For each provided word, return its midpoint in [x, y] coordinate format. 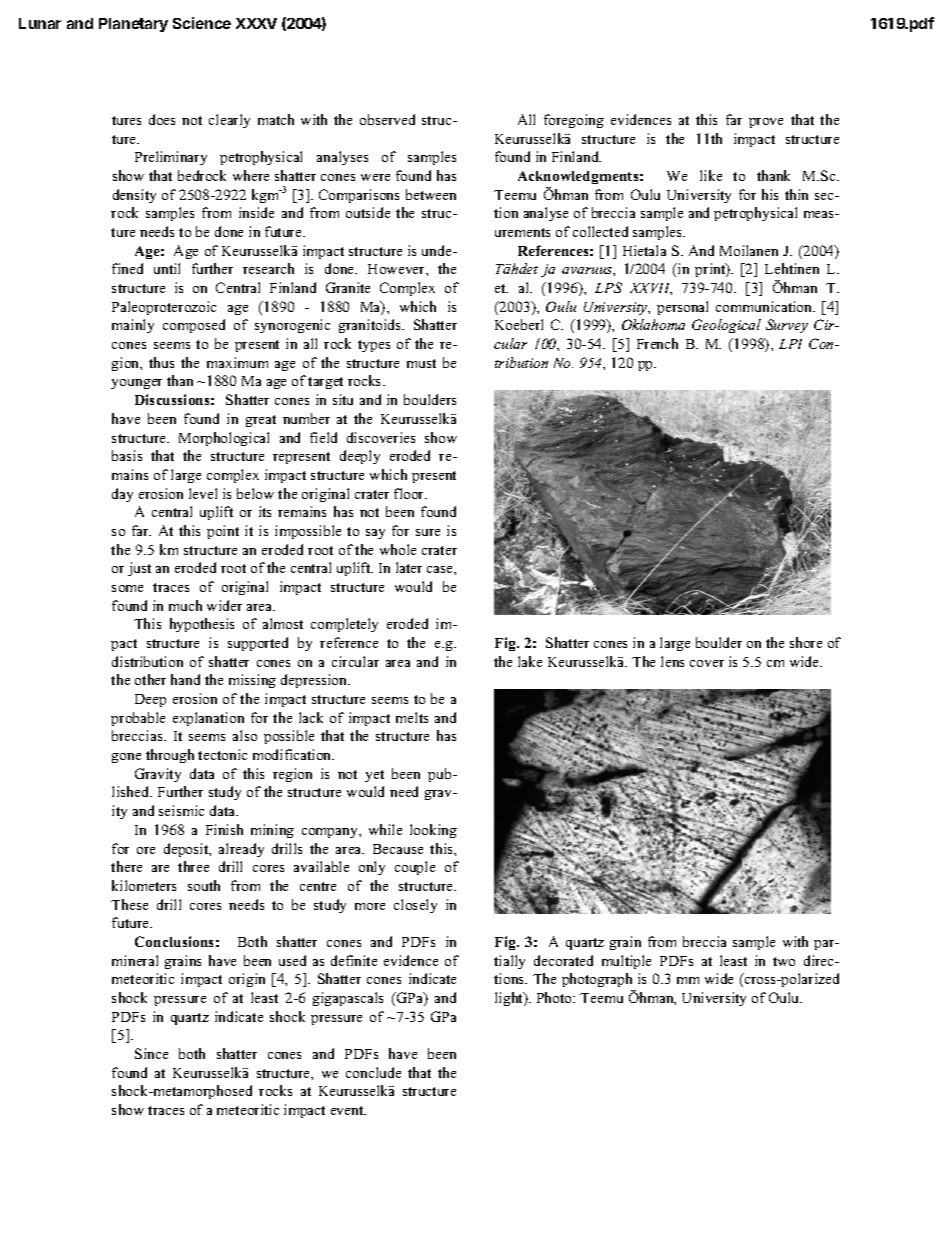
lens [672, 661]
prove [766, 123]
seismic [181, 810]
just [139, 569]
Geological [726, 326]
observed [387, 119]
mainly [133, 326]
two [784, 961]
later [409, 567]
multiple [626, 962]
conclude [373, 1072]
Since [151, 1053]
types [374, 346]
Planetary [133, 25]
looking [433, 831]
